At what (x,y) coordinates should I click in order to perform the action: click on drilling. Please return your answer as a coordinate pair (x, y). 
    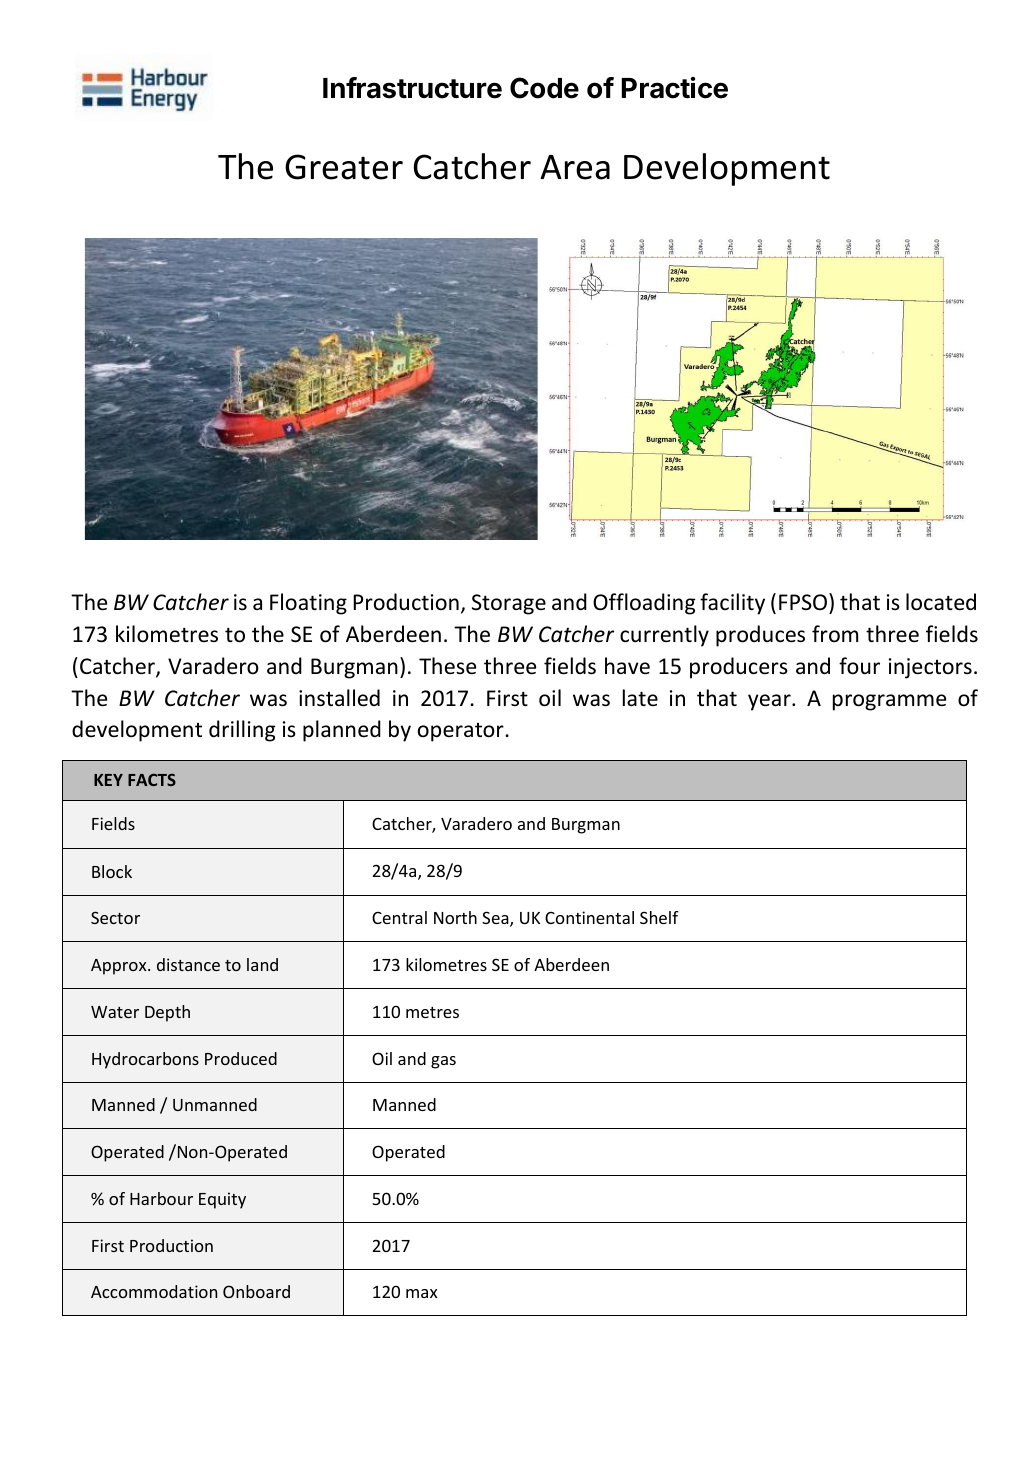
    Looking at the image, I should click on (242, 731).
